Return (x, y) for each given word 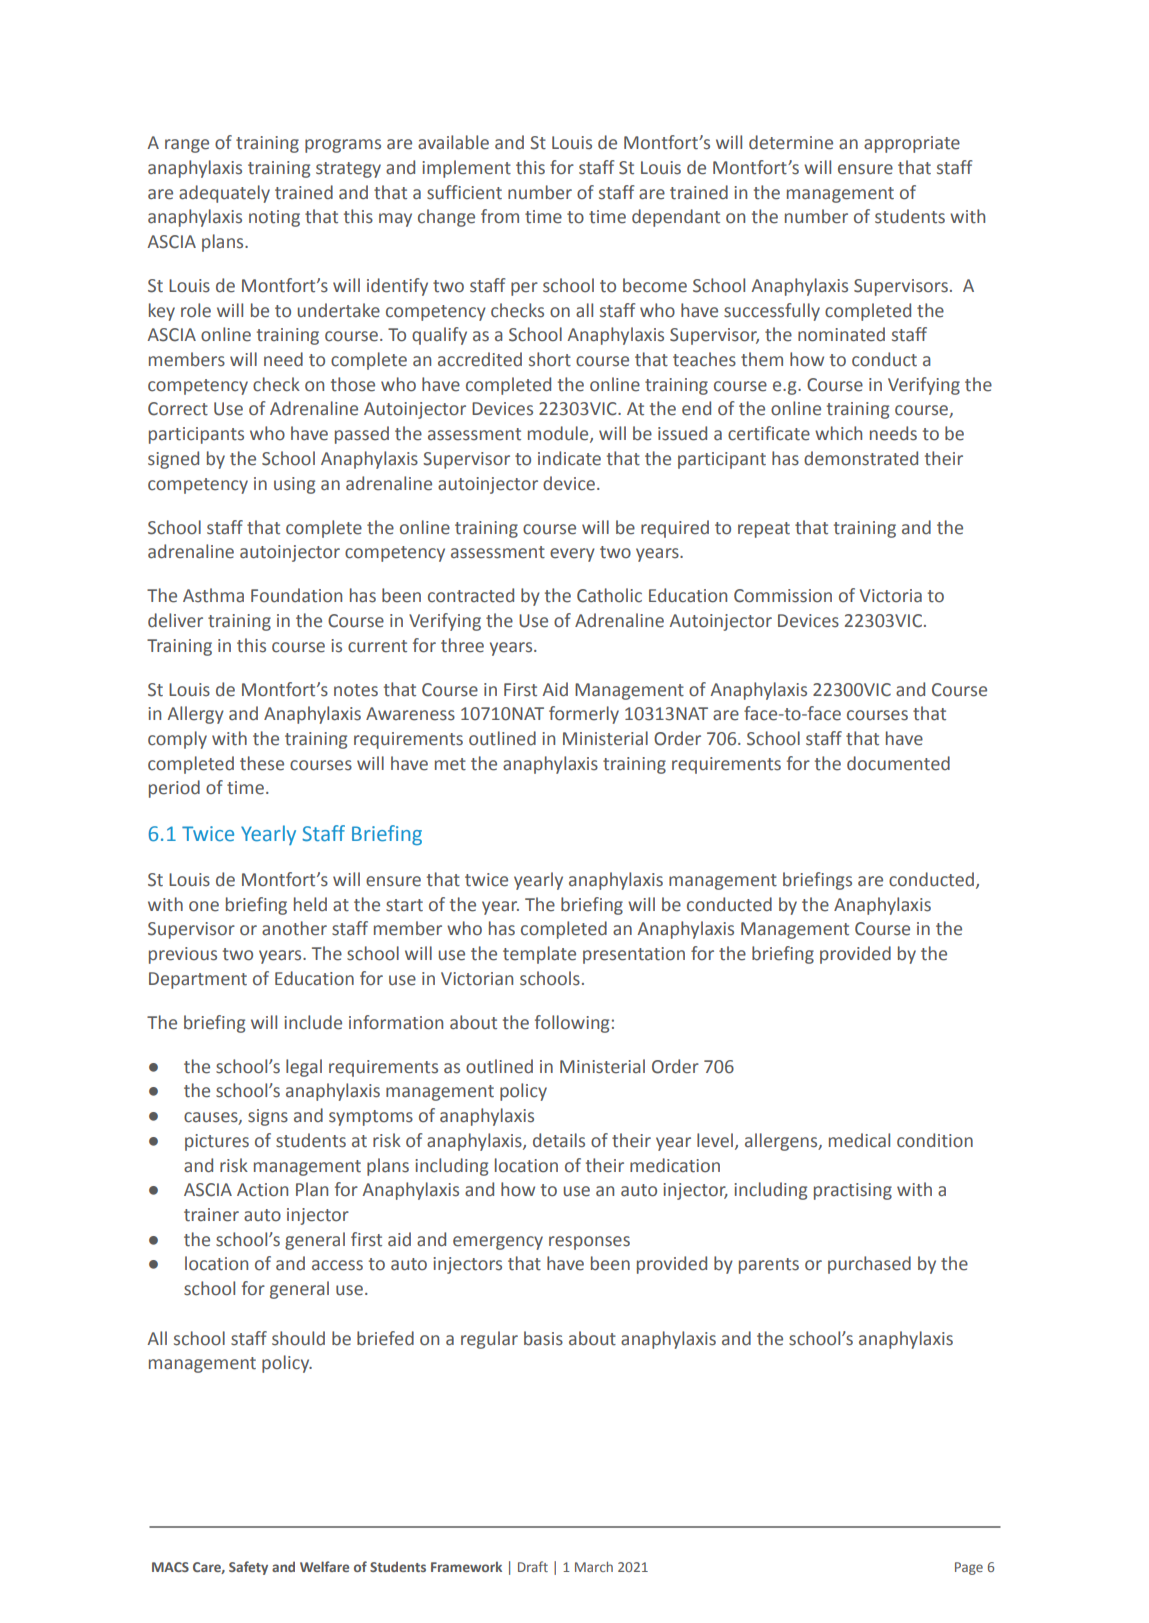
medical (859, 1140)
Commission (783, 596)
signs (268, 1117)
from (500, 216)
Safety (248, 1568)
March (594, 1566)
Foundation (296, 595)
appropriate (912, 144)
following (572, 1024)
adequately (224, 194)
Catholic (609, 595)
